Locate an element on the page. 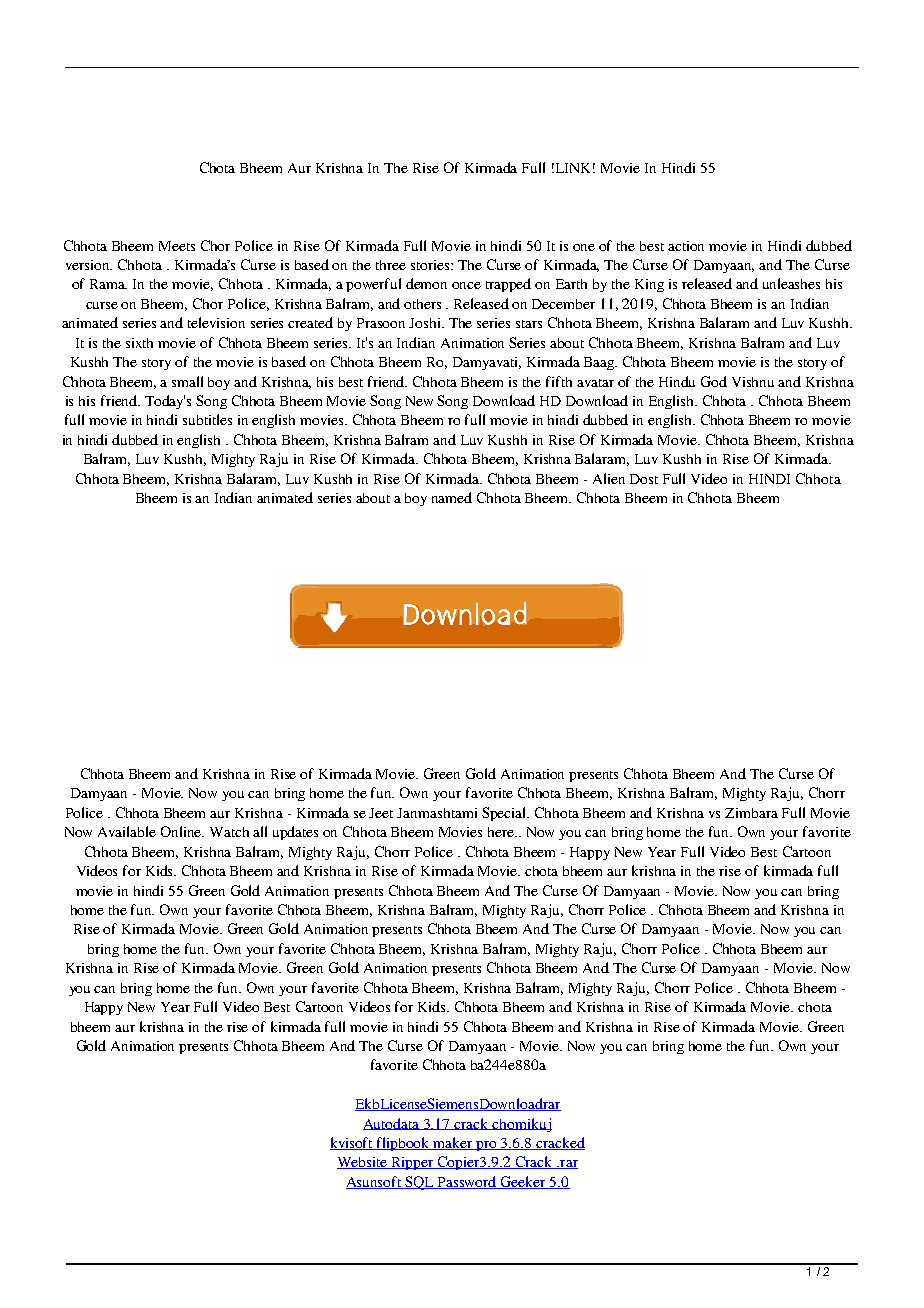 The height and width of the page is (1308, 924). Meets is located at coordinates (177, 246).
